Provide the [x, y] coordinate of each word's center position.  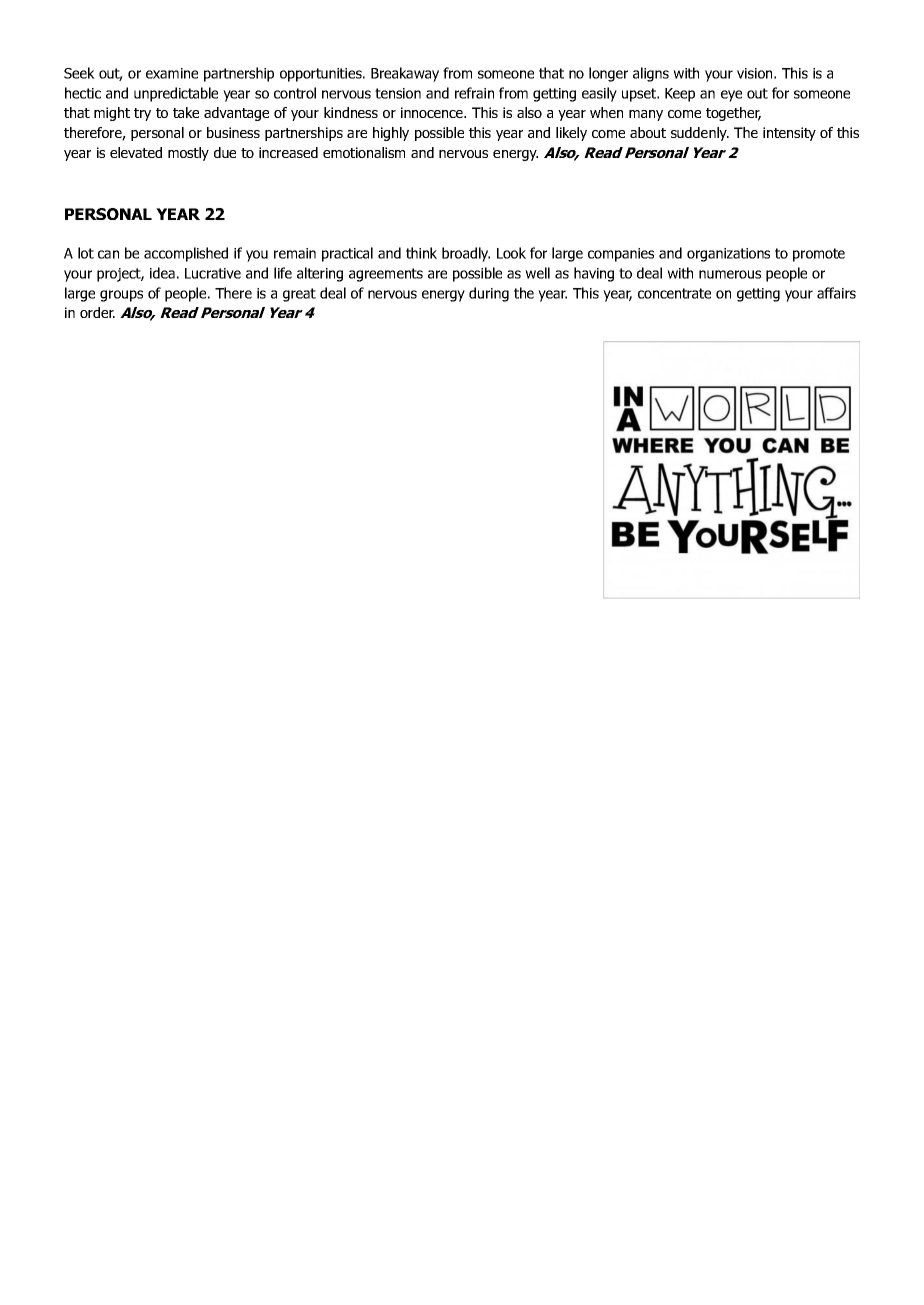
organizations [728, 255]
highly [391, 134]
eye [731, 96]
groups [121, 296]
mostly [188, 154]
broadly [466, 254]
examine [172, 73]
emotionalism [364, 152]
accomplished [186, 254]
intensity [789, 134]
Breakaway [405, 74]
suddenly [700, 134]
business [233, 132]
